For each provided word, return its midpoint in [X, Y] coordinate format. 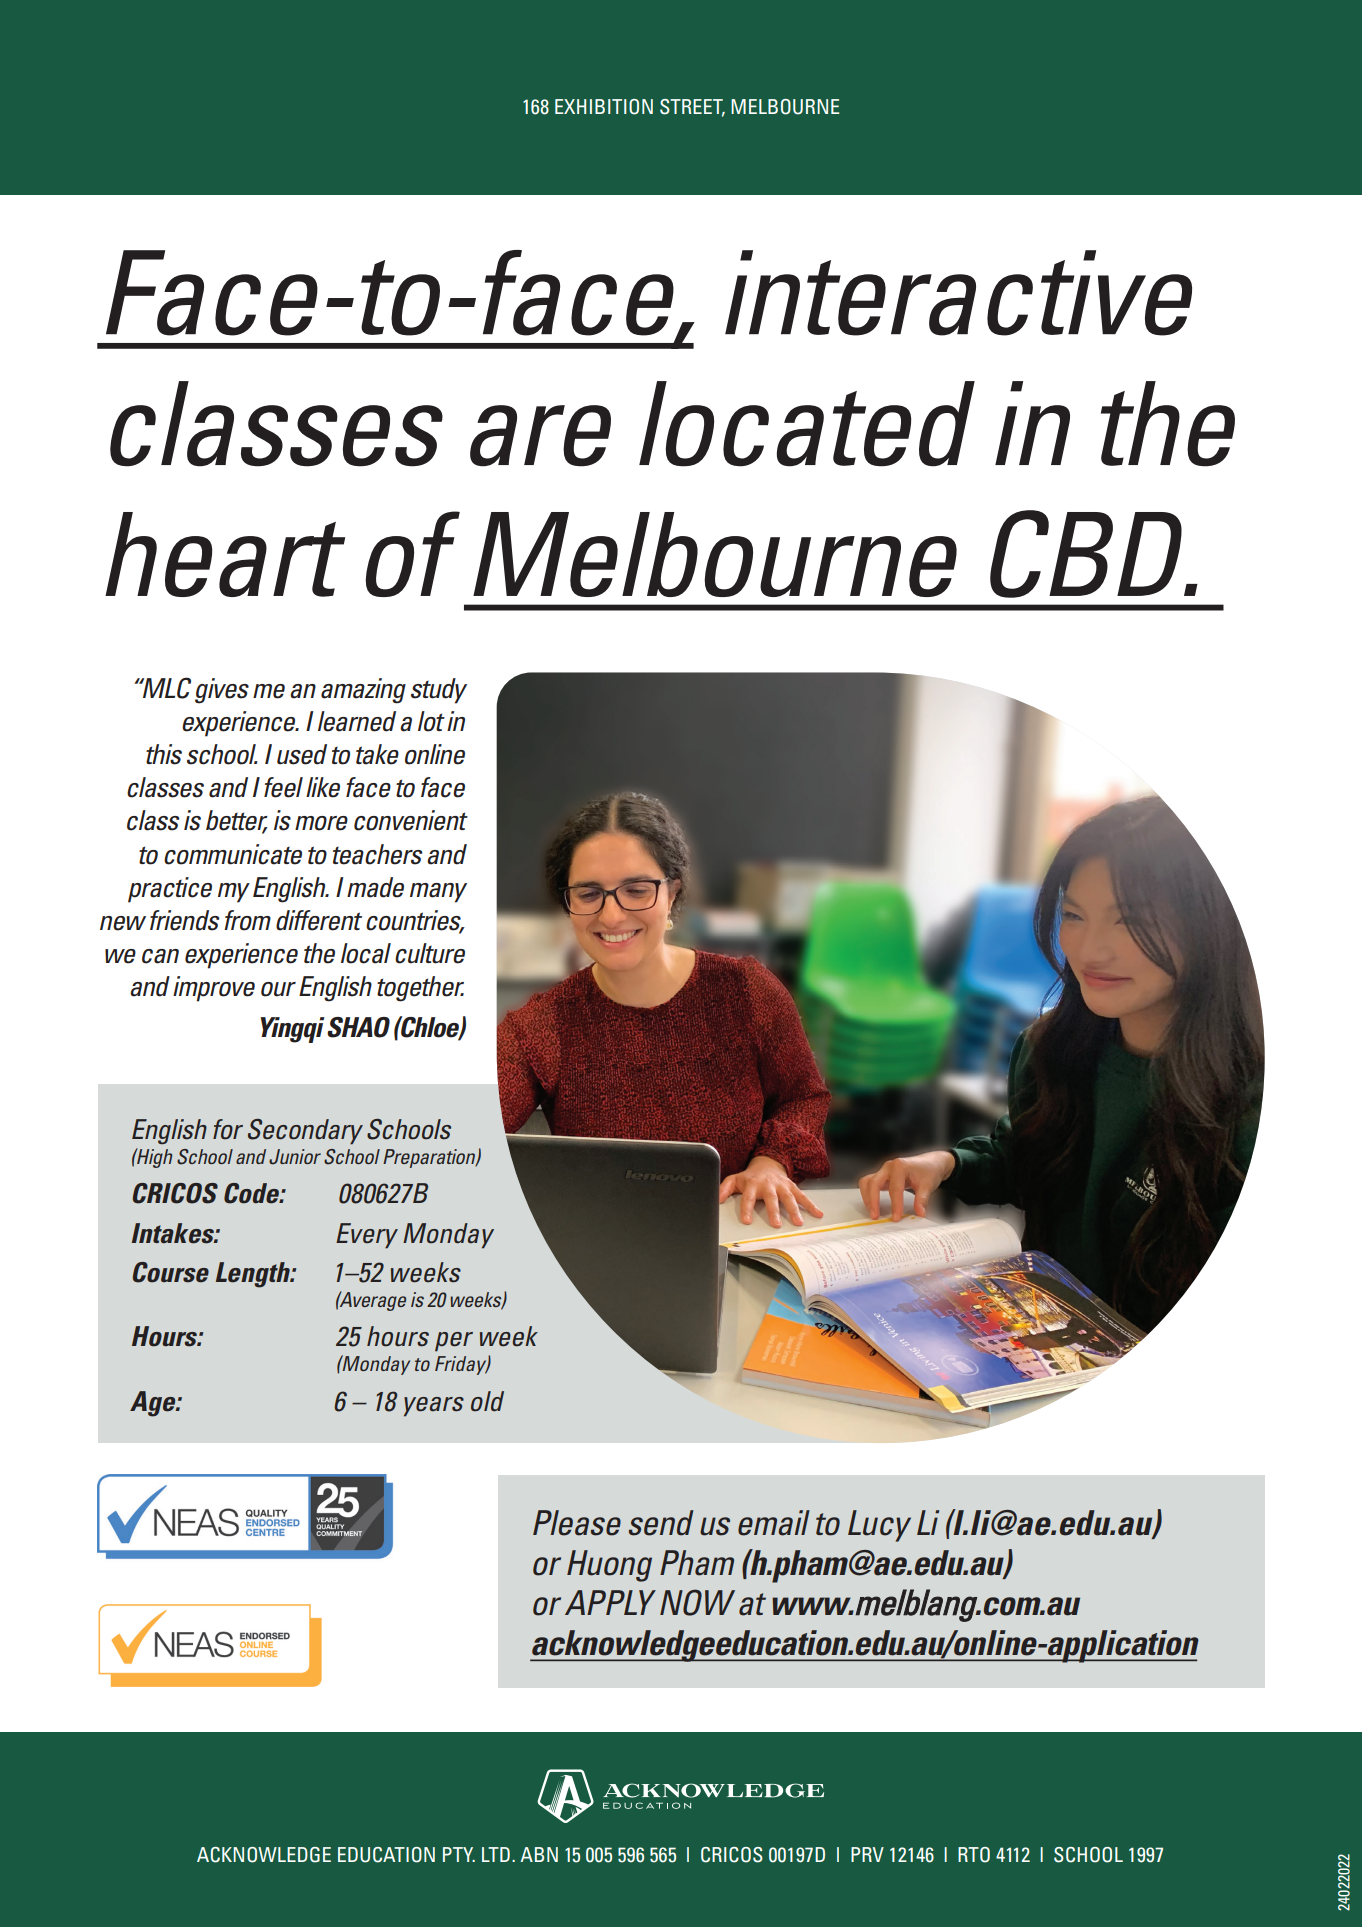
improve [214, 989]
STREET [692, 108]
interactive [958, 293]
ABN [539, 1854]
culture [430, 953]
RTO [974, 1855]
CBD [1087, 554]
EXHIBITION [604, 107]
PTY [459, 1854]
